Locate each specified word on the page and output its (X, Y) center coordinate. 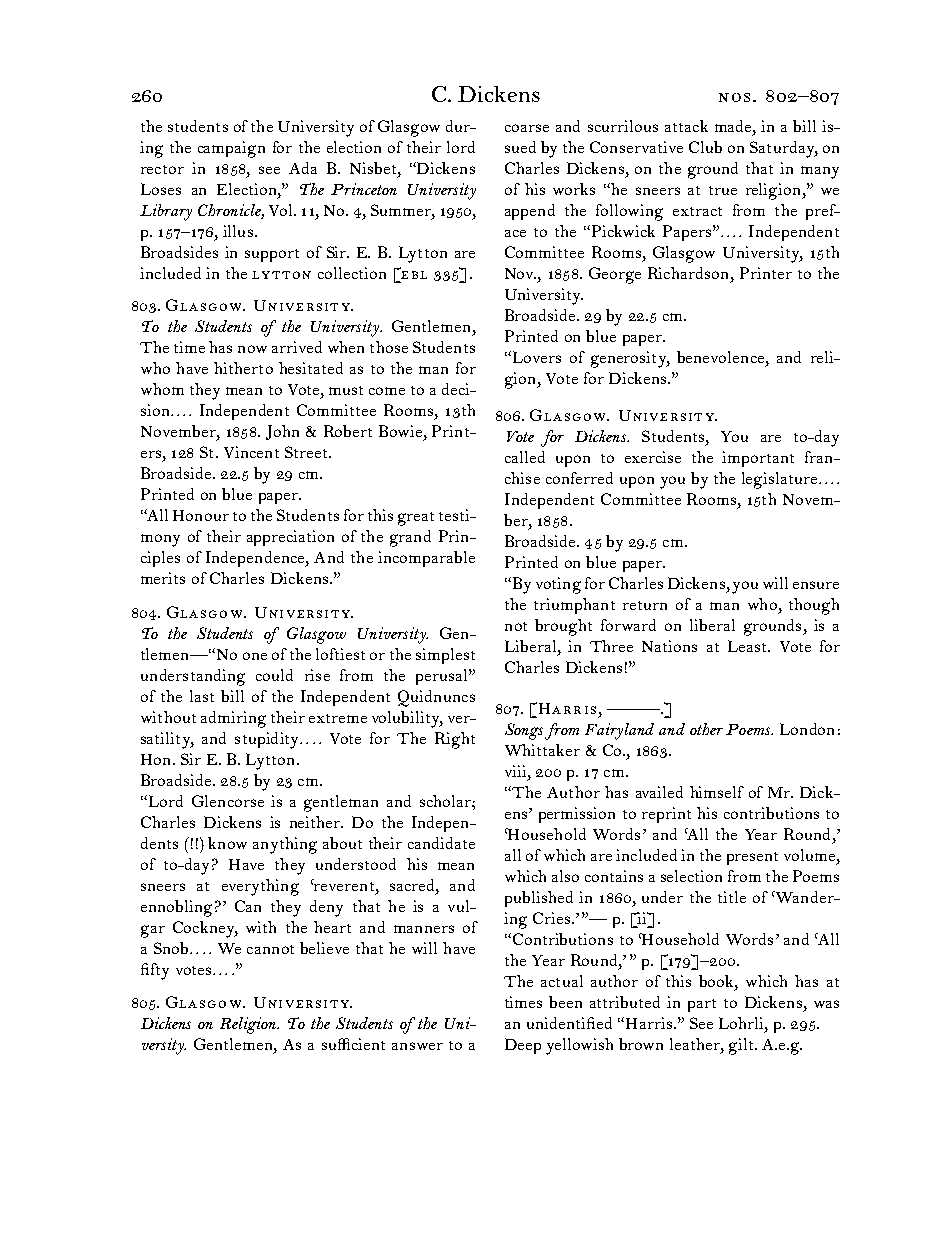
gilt (742, 1046)
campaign (231, 149)
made (734, 126)
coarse (527, 128)
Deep (523, 1046)
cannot (270, 949)
